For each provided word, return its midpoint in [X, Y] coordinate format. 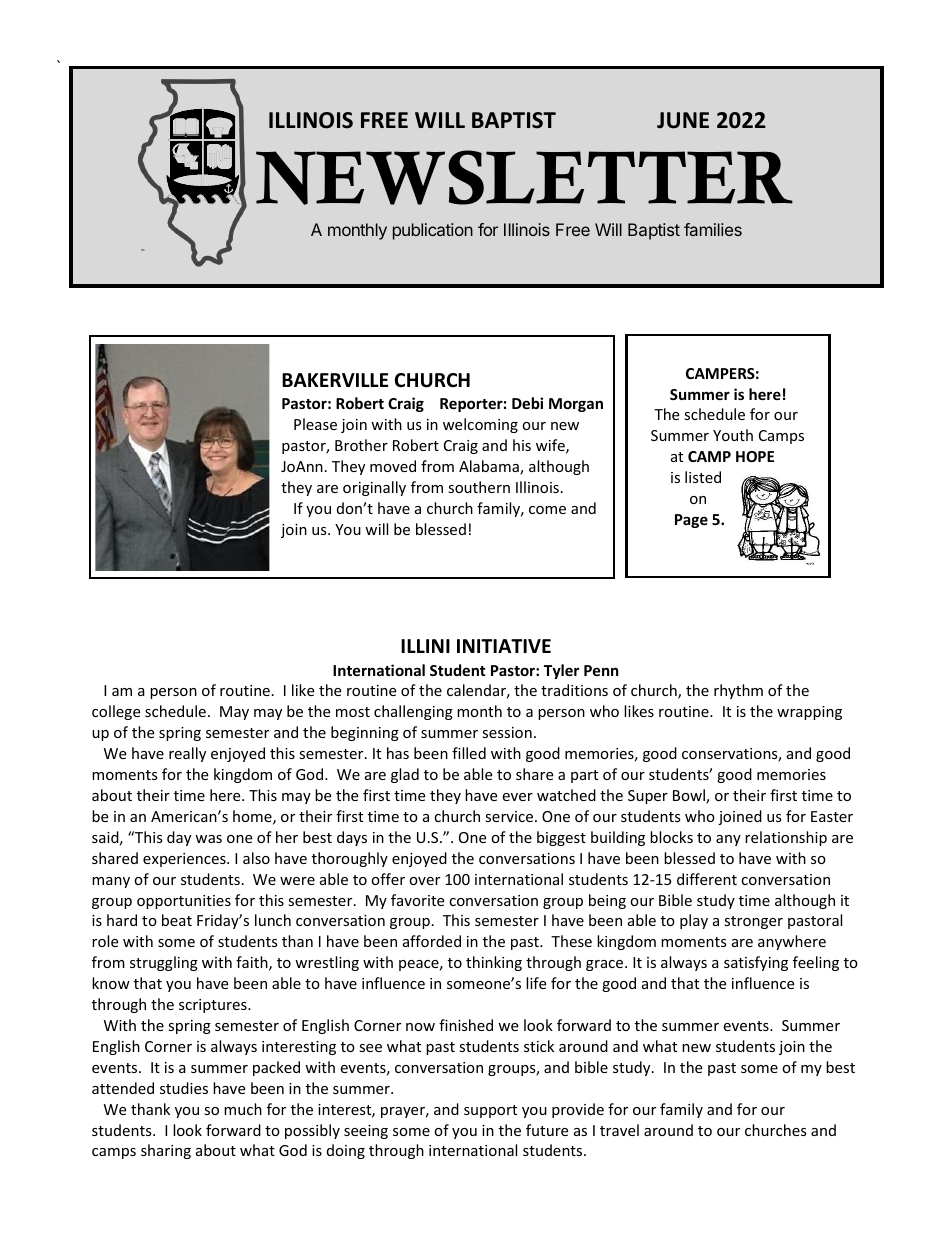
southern [479, 487]
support [490, 1111]
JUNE [683, 120]
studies [184, 1088]
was [208, 839]
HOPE [755, 456]
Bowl [690, 796]
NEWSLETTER [524, 177]
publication [433, 231]
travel [619, 1130]
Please [315, 424]
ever [517, 797]
